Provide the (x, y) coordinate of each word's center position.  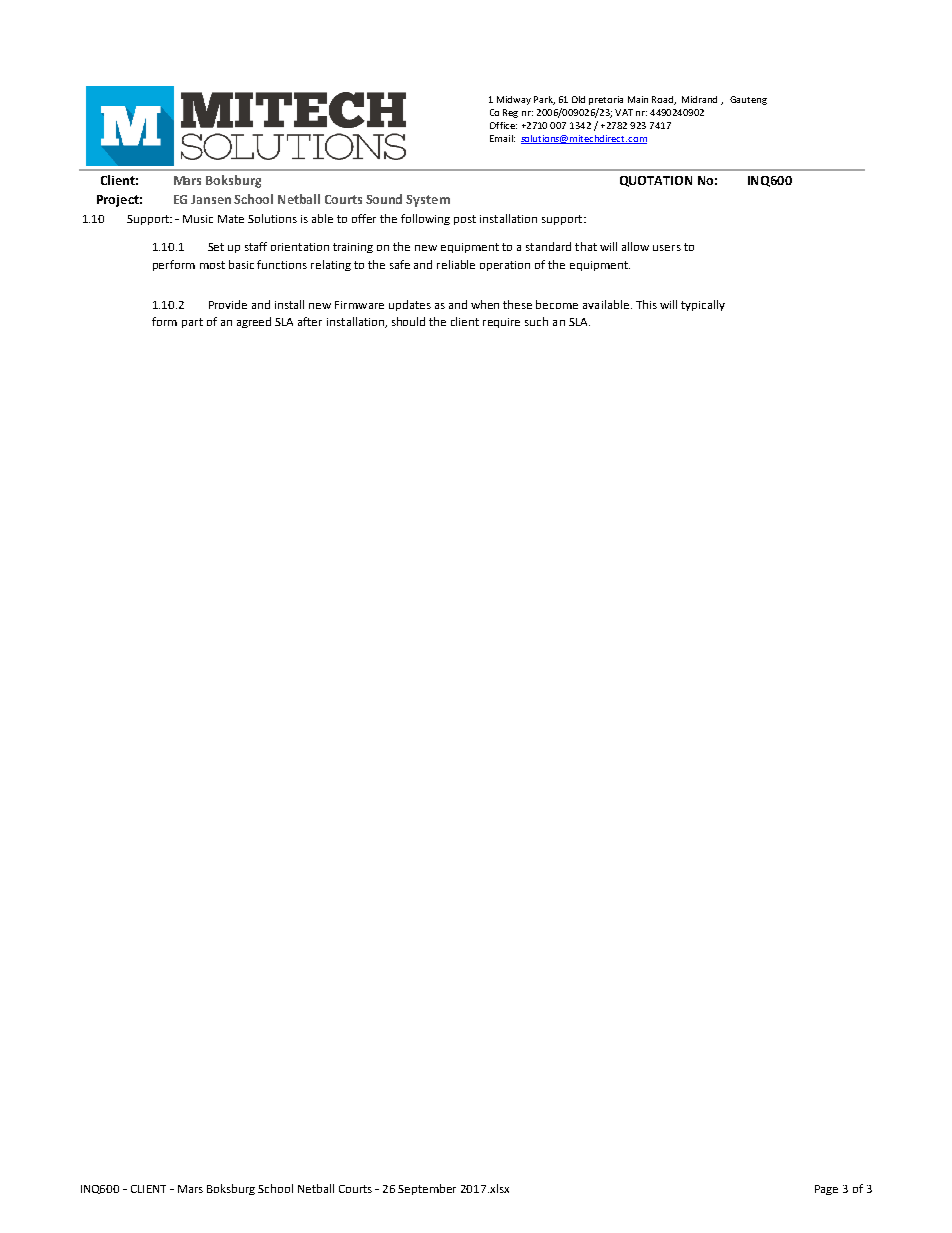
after (310, 321)
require (501, 323)
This (646, 304)
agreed (254, 322)
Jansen (211, 199)
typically (703, 305)
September (427, 1189)
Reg (510, 113)
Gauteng (748, 100)
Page (826, 1190)
